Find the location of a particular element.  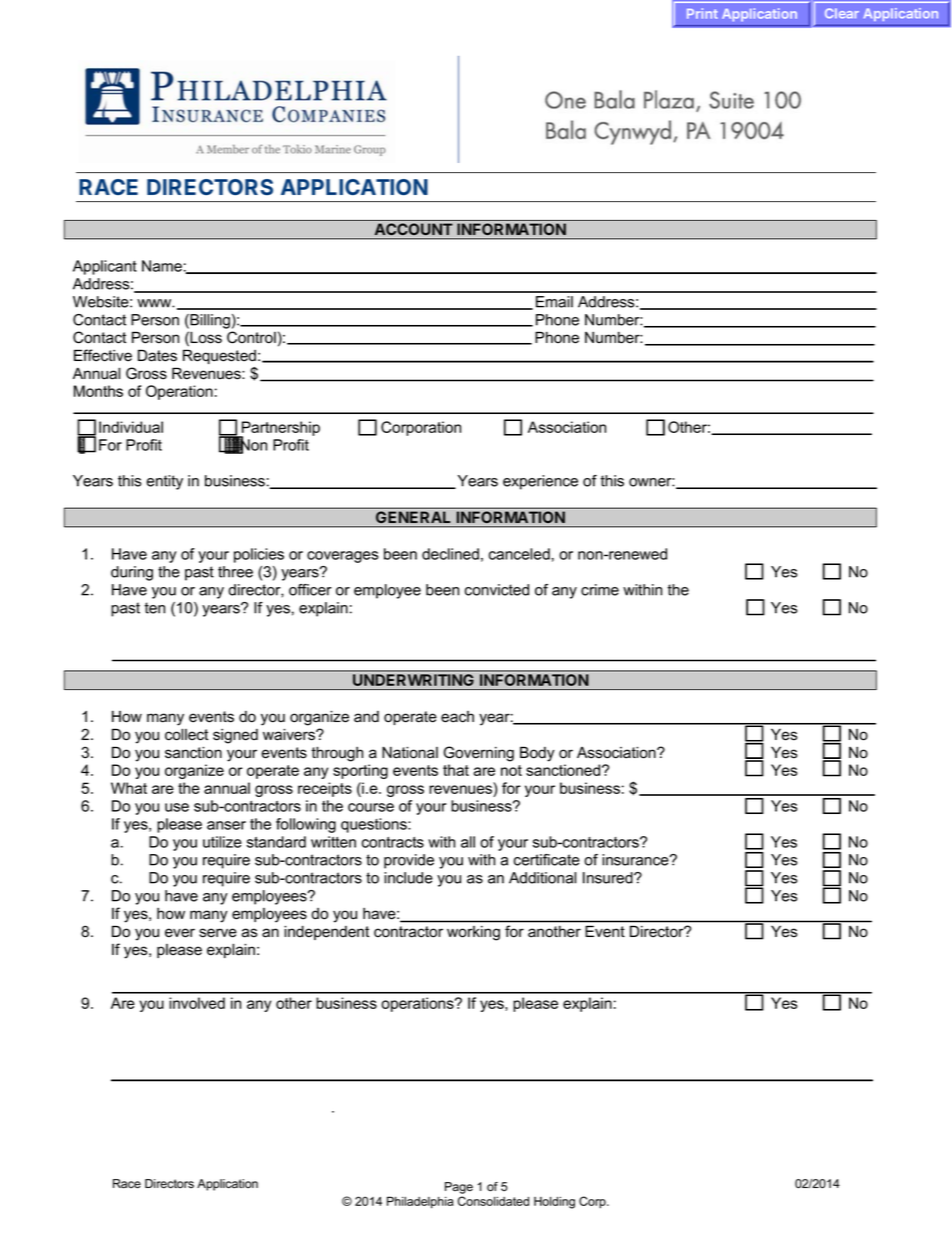

Partnership is located at coordinates (280, 429).
